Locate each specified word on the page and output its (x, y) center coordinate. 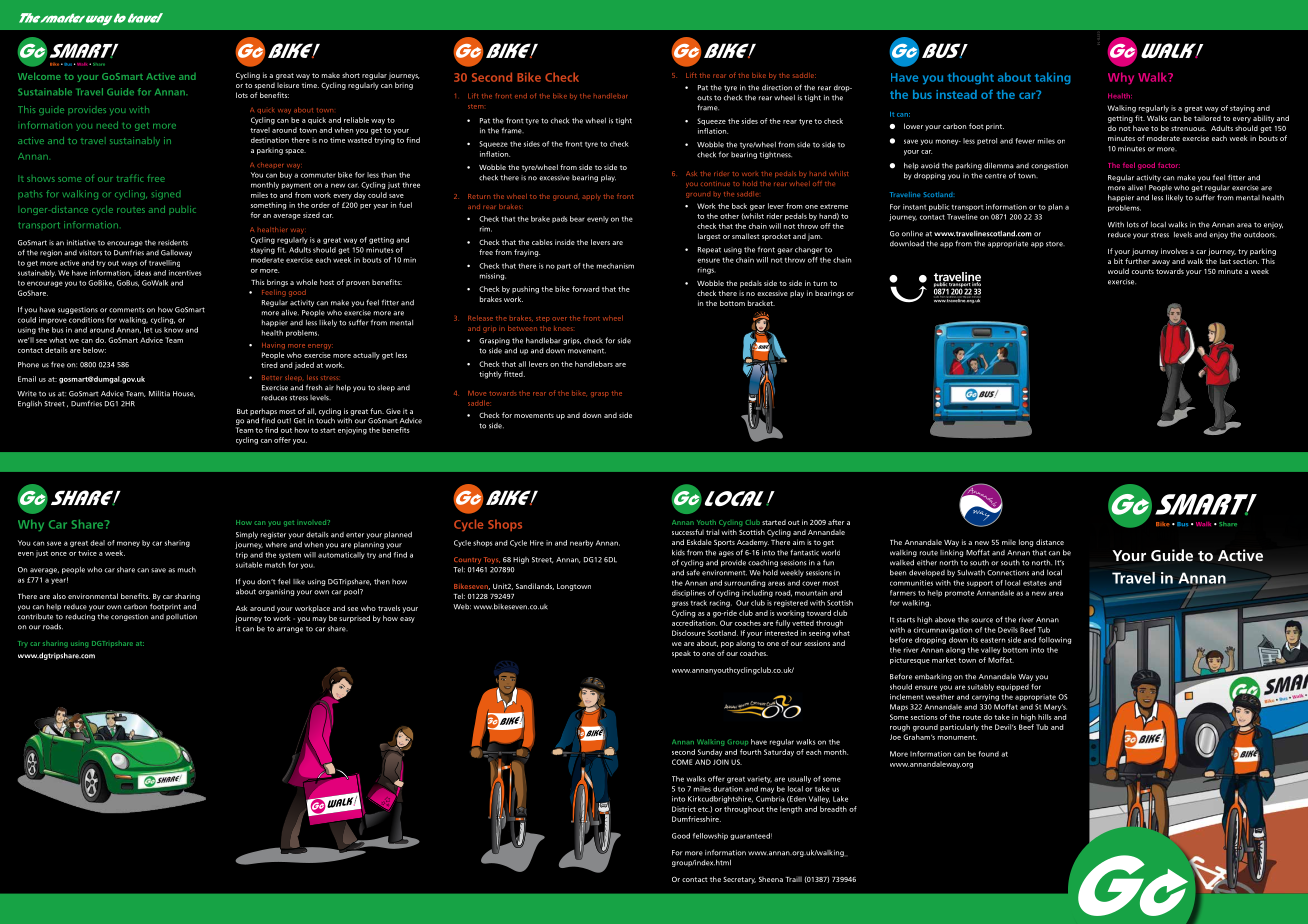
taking (1053, 78)
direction (777, 88)
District (684, 809)
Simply (247, 535)
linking (951, 553)
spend (265, 86)
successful (688, 532)
